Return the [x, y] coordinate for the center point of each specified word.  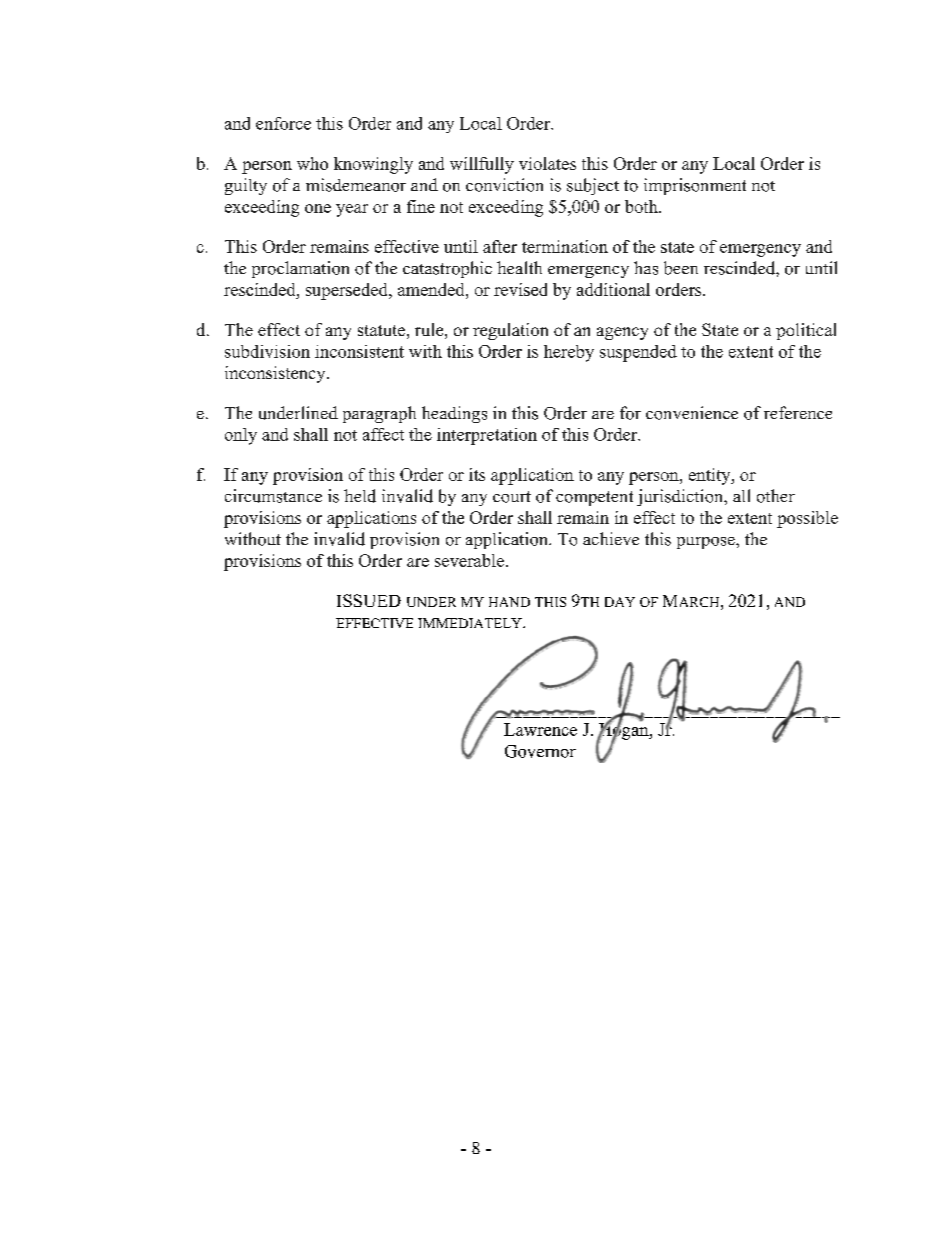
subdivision [267, 351]
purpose [707, 543]
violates [547, 163]
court [512, 497]
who [312, 163]
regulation [510, 331]
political [806, 331]
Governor [540, 751]
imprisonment [695, 186]
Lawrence [540, 729]
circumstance [273, 496]
